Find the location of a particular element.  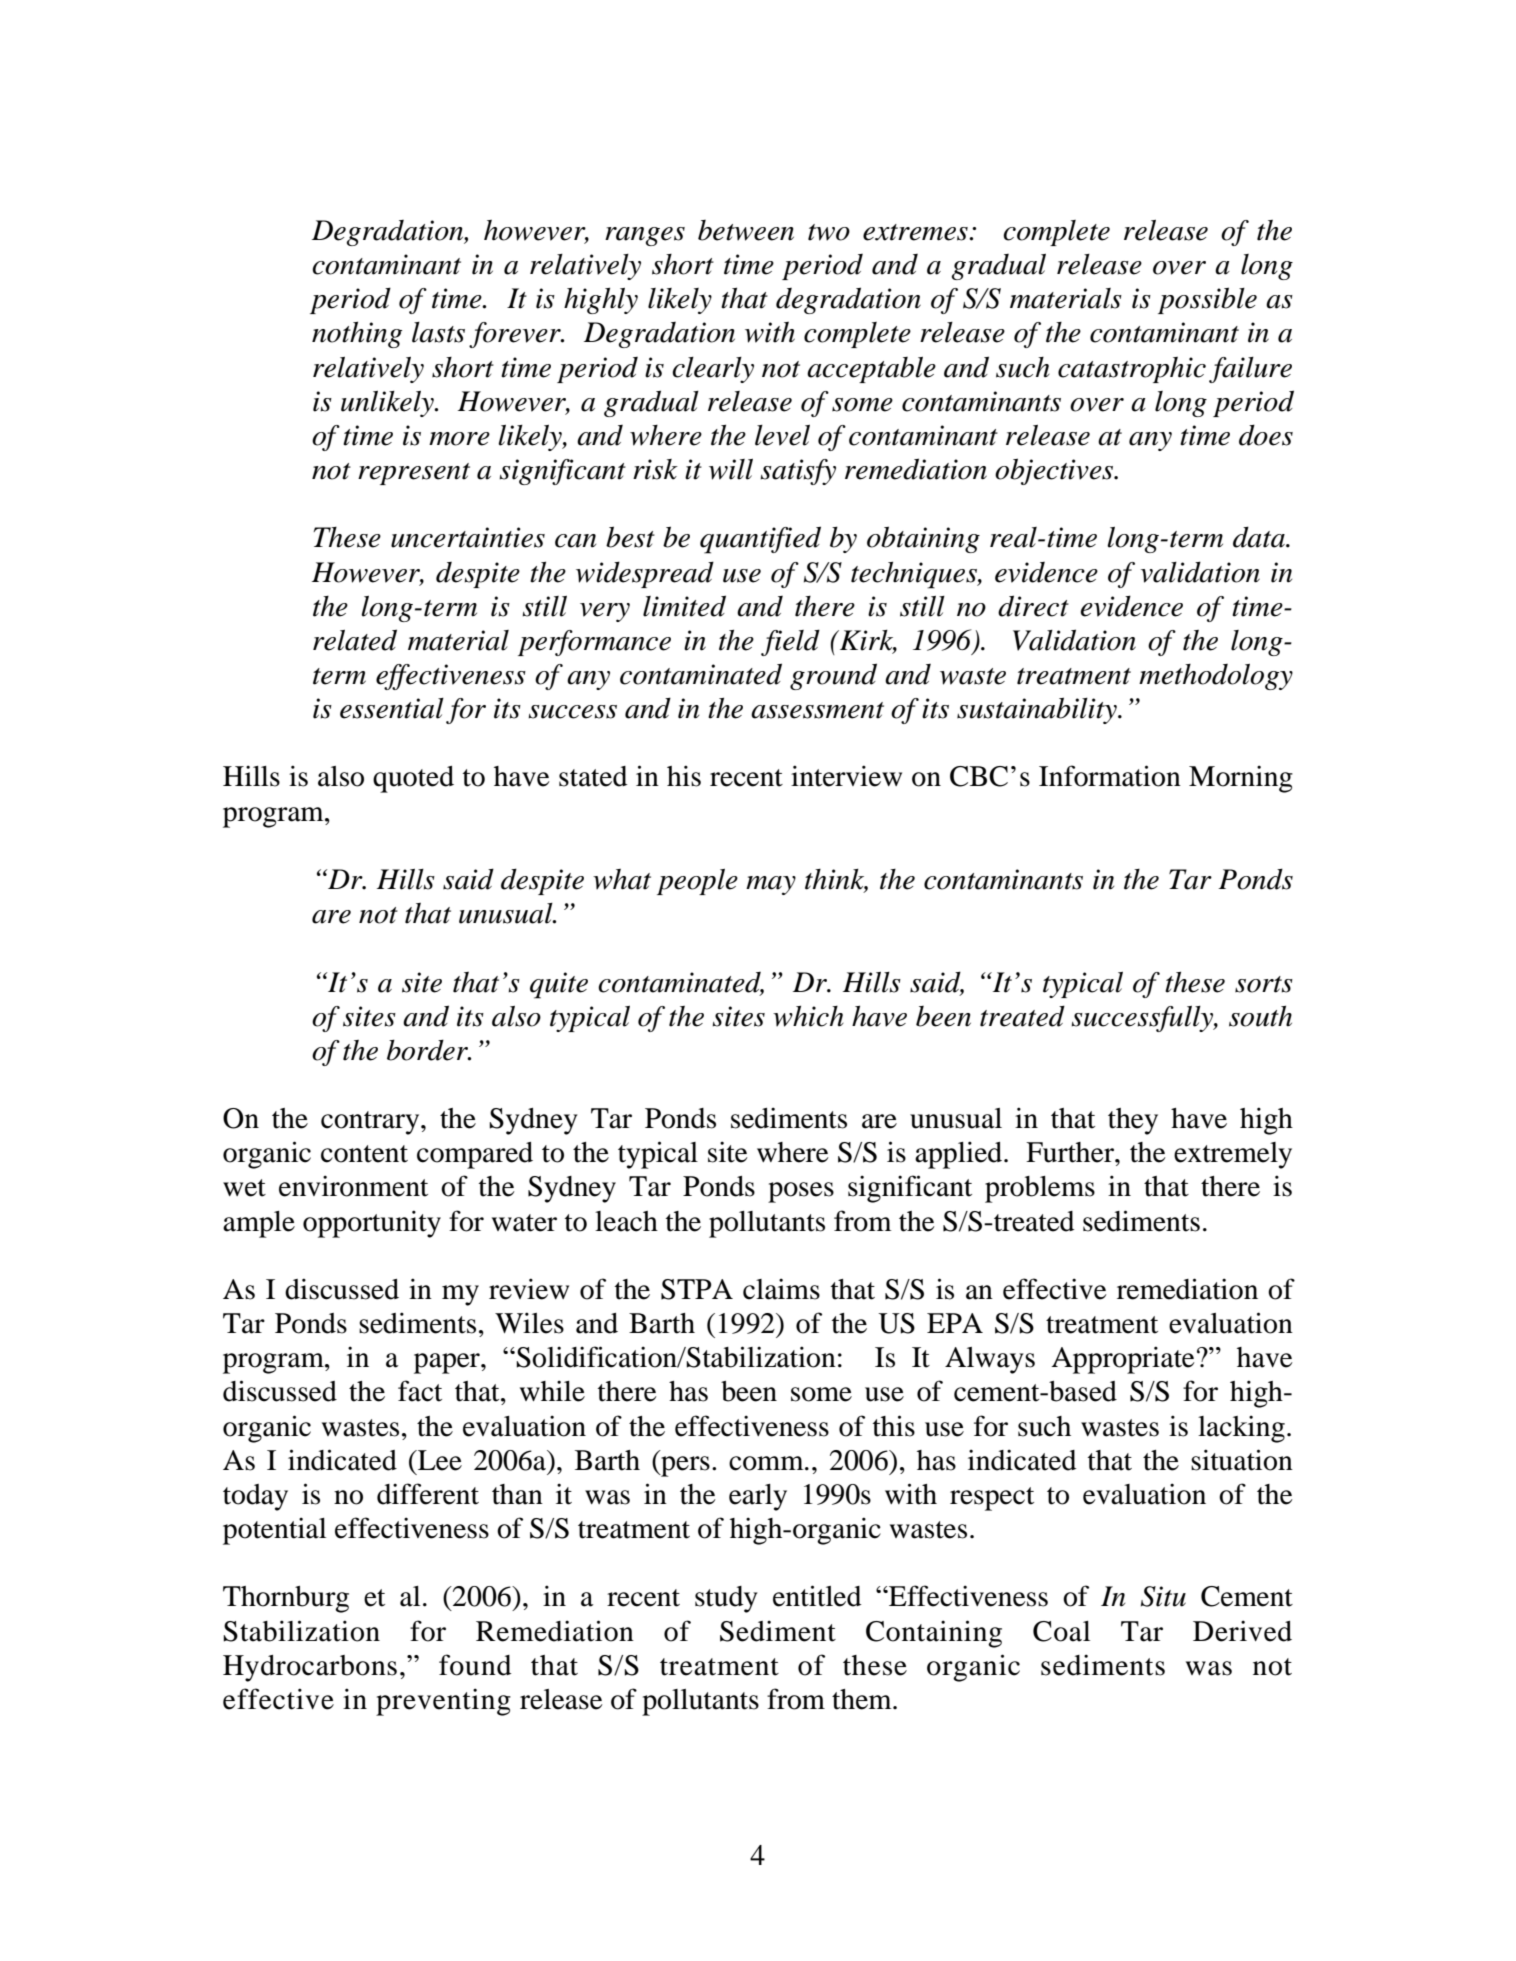

quite is located at coordinates (559, 985).
